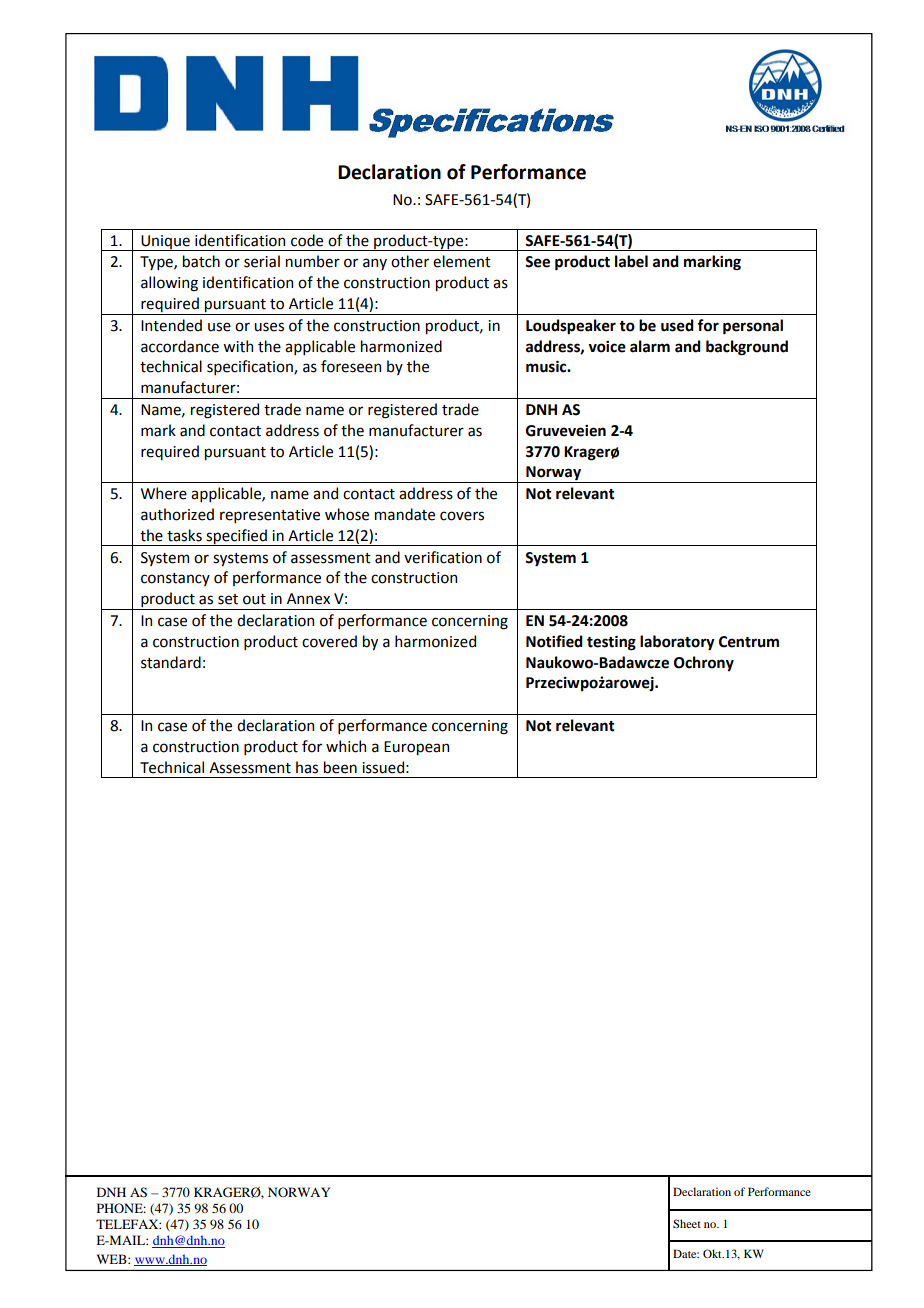  Describe the element at coordinates (687, 1223) in the screenshot. I see `Sheet` at that location.
